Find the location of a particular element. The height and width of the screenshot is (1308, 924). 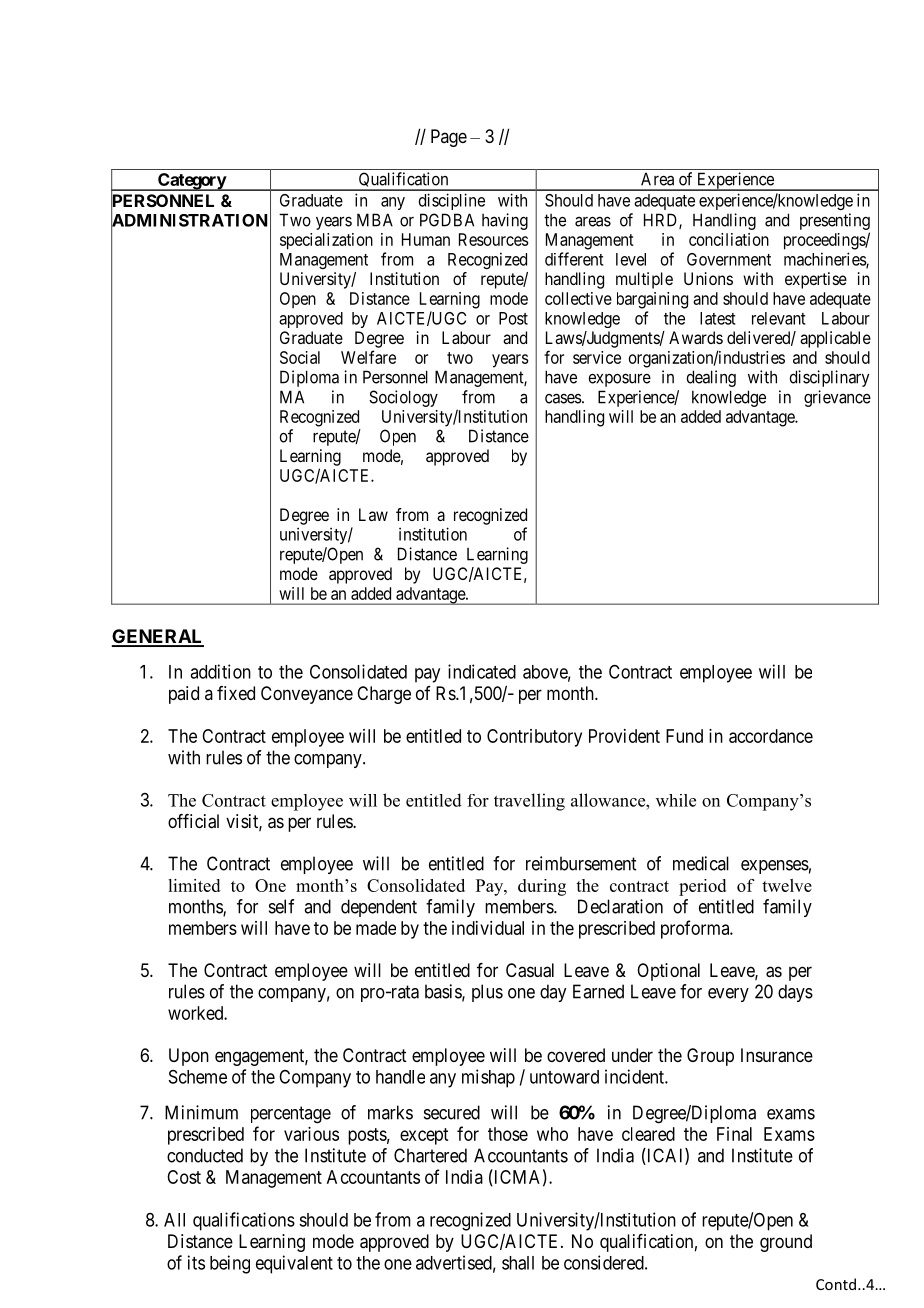

limited is located at coordinates (194, 885).
